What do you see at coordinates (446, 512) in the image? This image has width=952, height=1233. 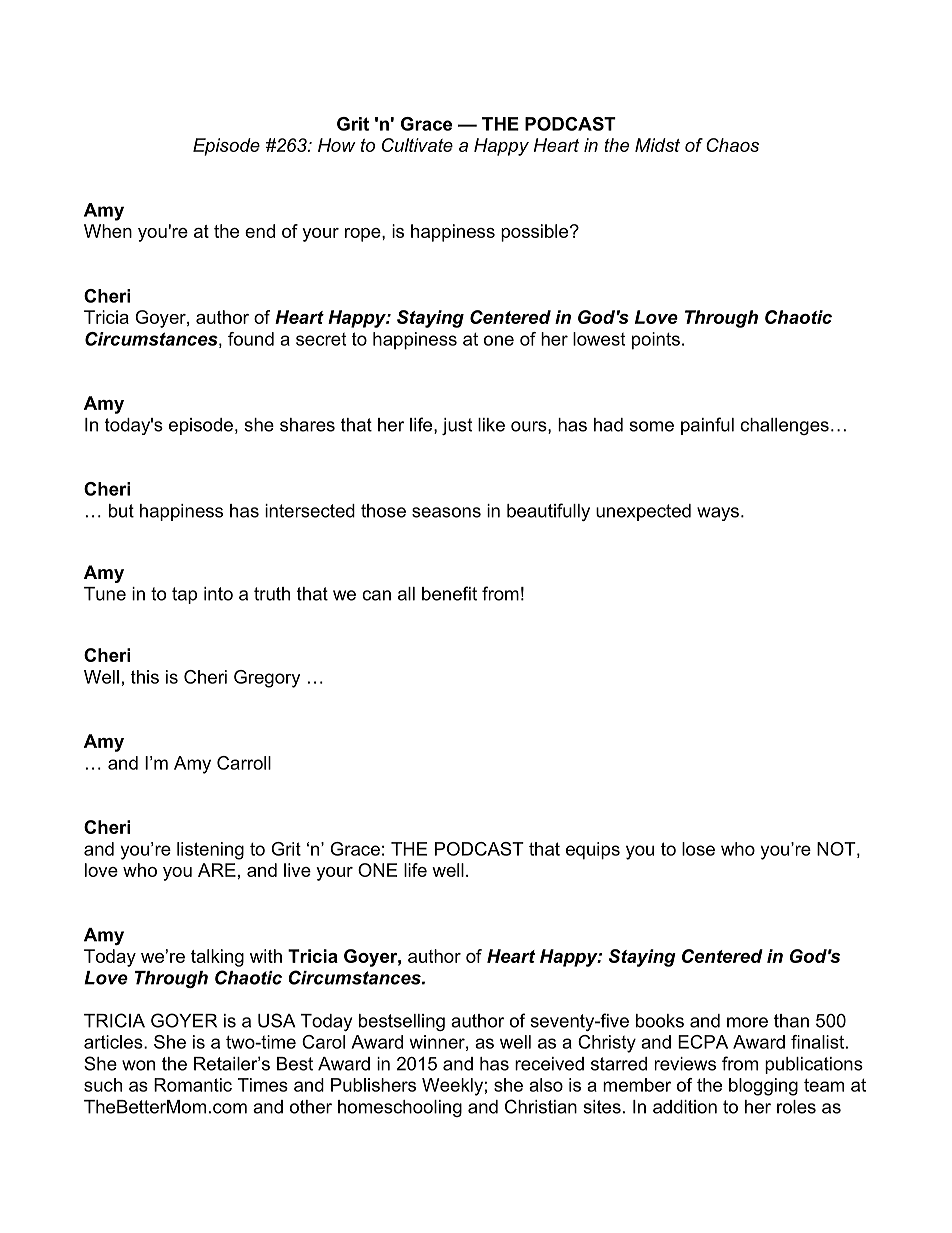 I see `seasons` at bounding box center [446, 512].
